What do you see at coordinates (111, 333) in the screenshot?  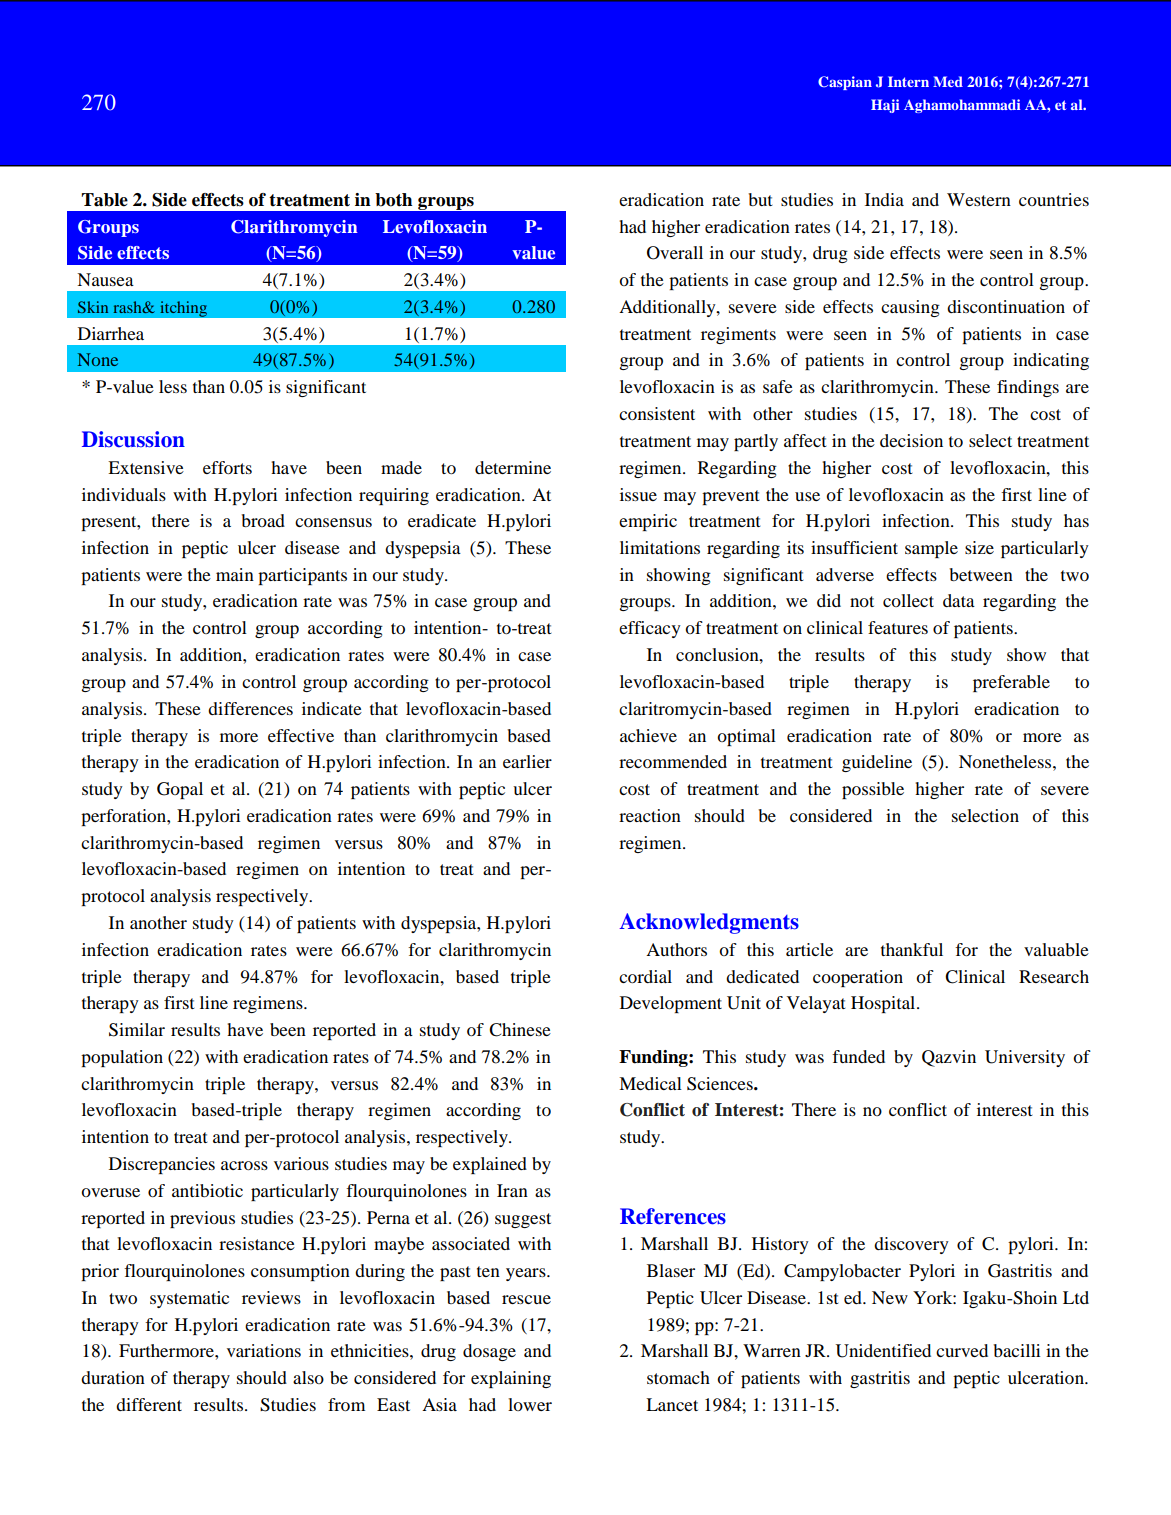 I see `Diarrhea` at bounding box center [111, 333].
